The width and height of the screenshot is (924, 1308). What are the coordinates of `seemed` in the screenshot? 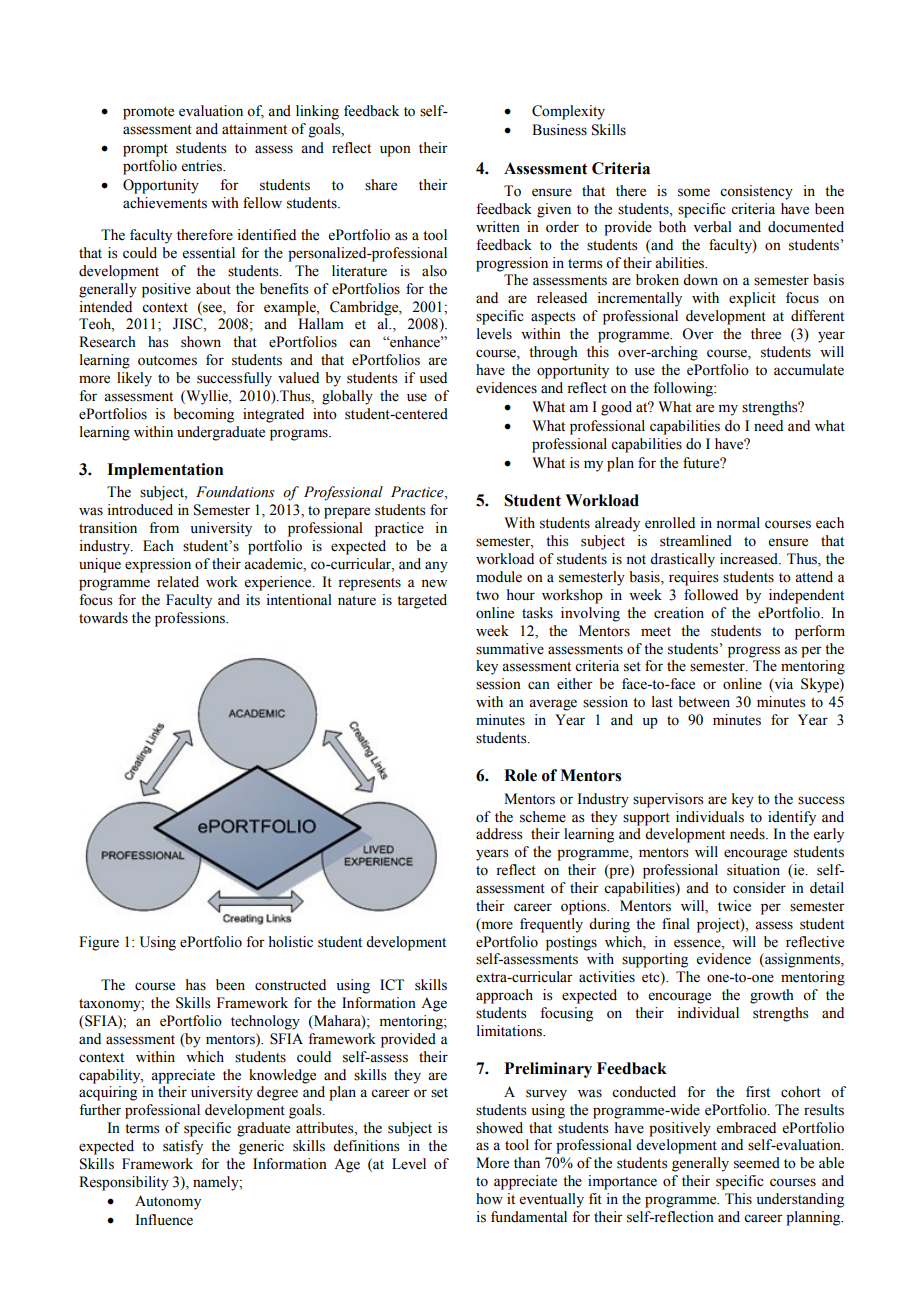 It's located at (757, 1163).
